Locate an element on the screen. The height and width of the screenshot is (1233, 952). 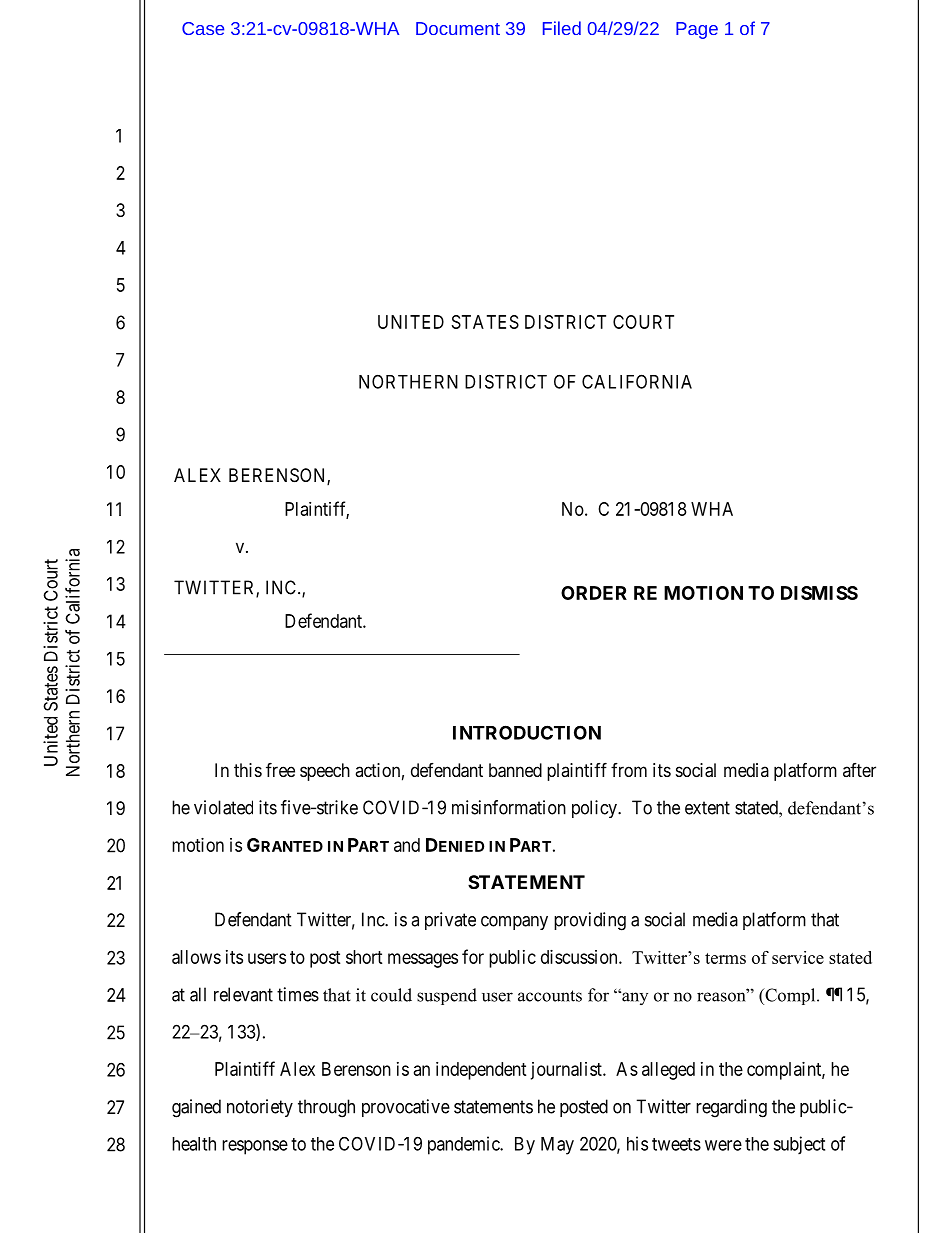
free is located at coordinates (280, 769).
